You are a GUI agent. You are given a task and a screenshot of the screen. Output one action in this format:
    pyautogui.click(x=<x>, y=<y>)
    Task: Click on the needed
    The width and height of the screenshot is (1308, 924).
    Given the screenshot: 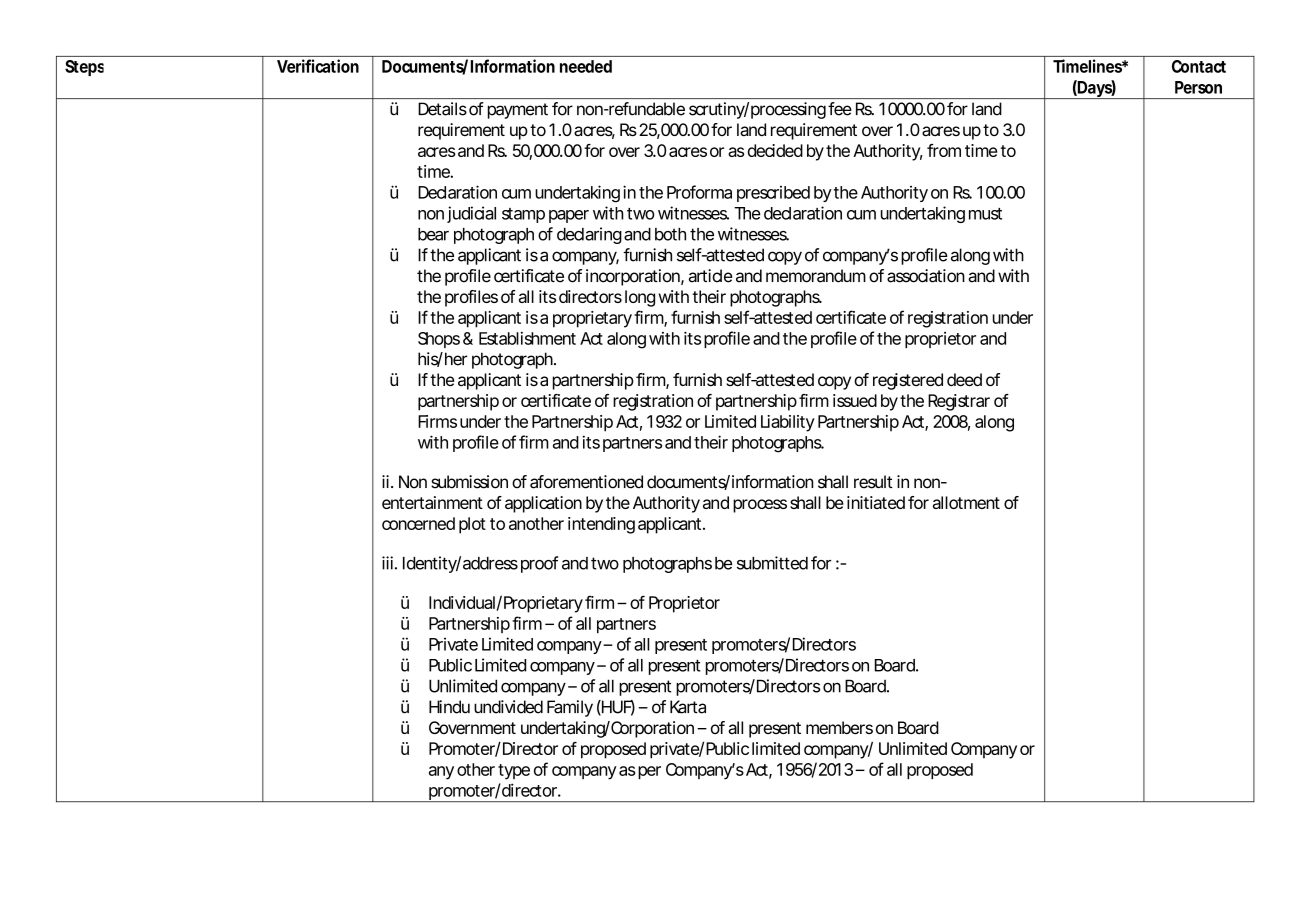 What is the action you would take?
    pyautogui.click(x=586, y=66)
